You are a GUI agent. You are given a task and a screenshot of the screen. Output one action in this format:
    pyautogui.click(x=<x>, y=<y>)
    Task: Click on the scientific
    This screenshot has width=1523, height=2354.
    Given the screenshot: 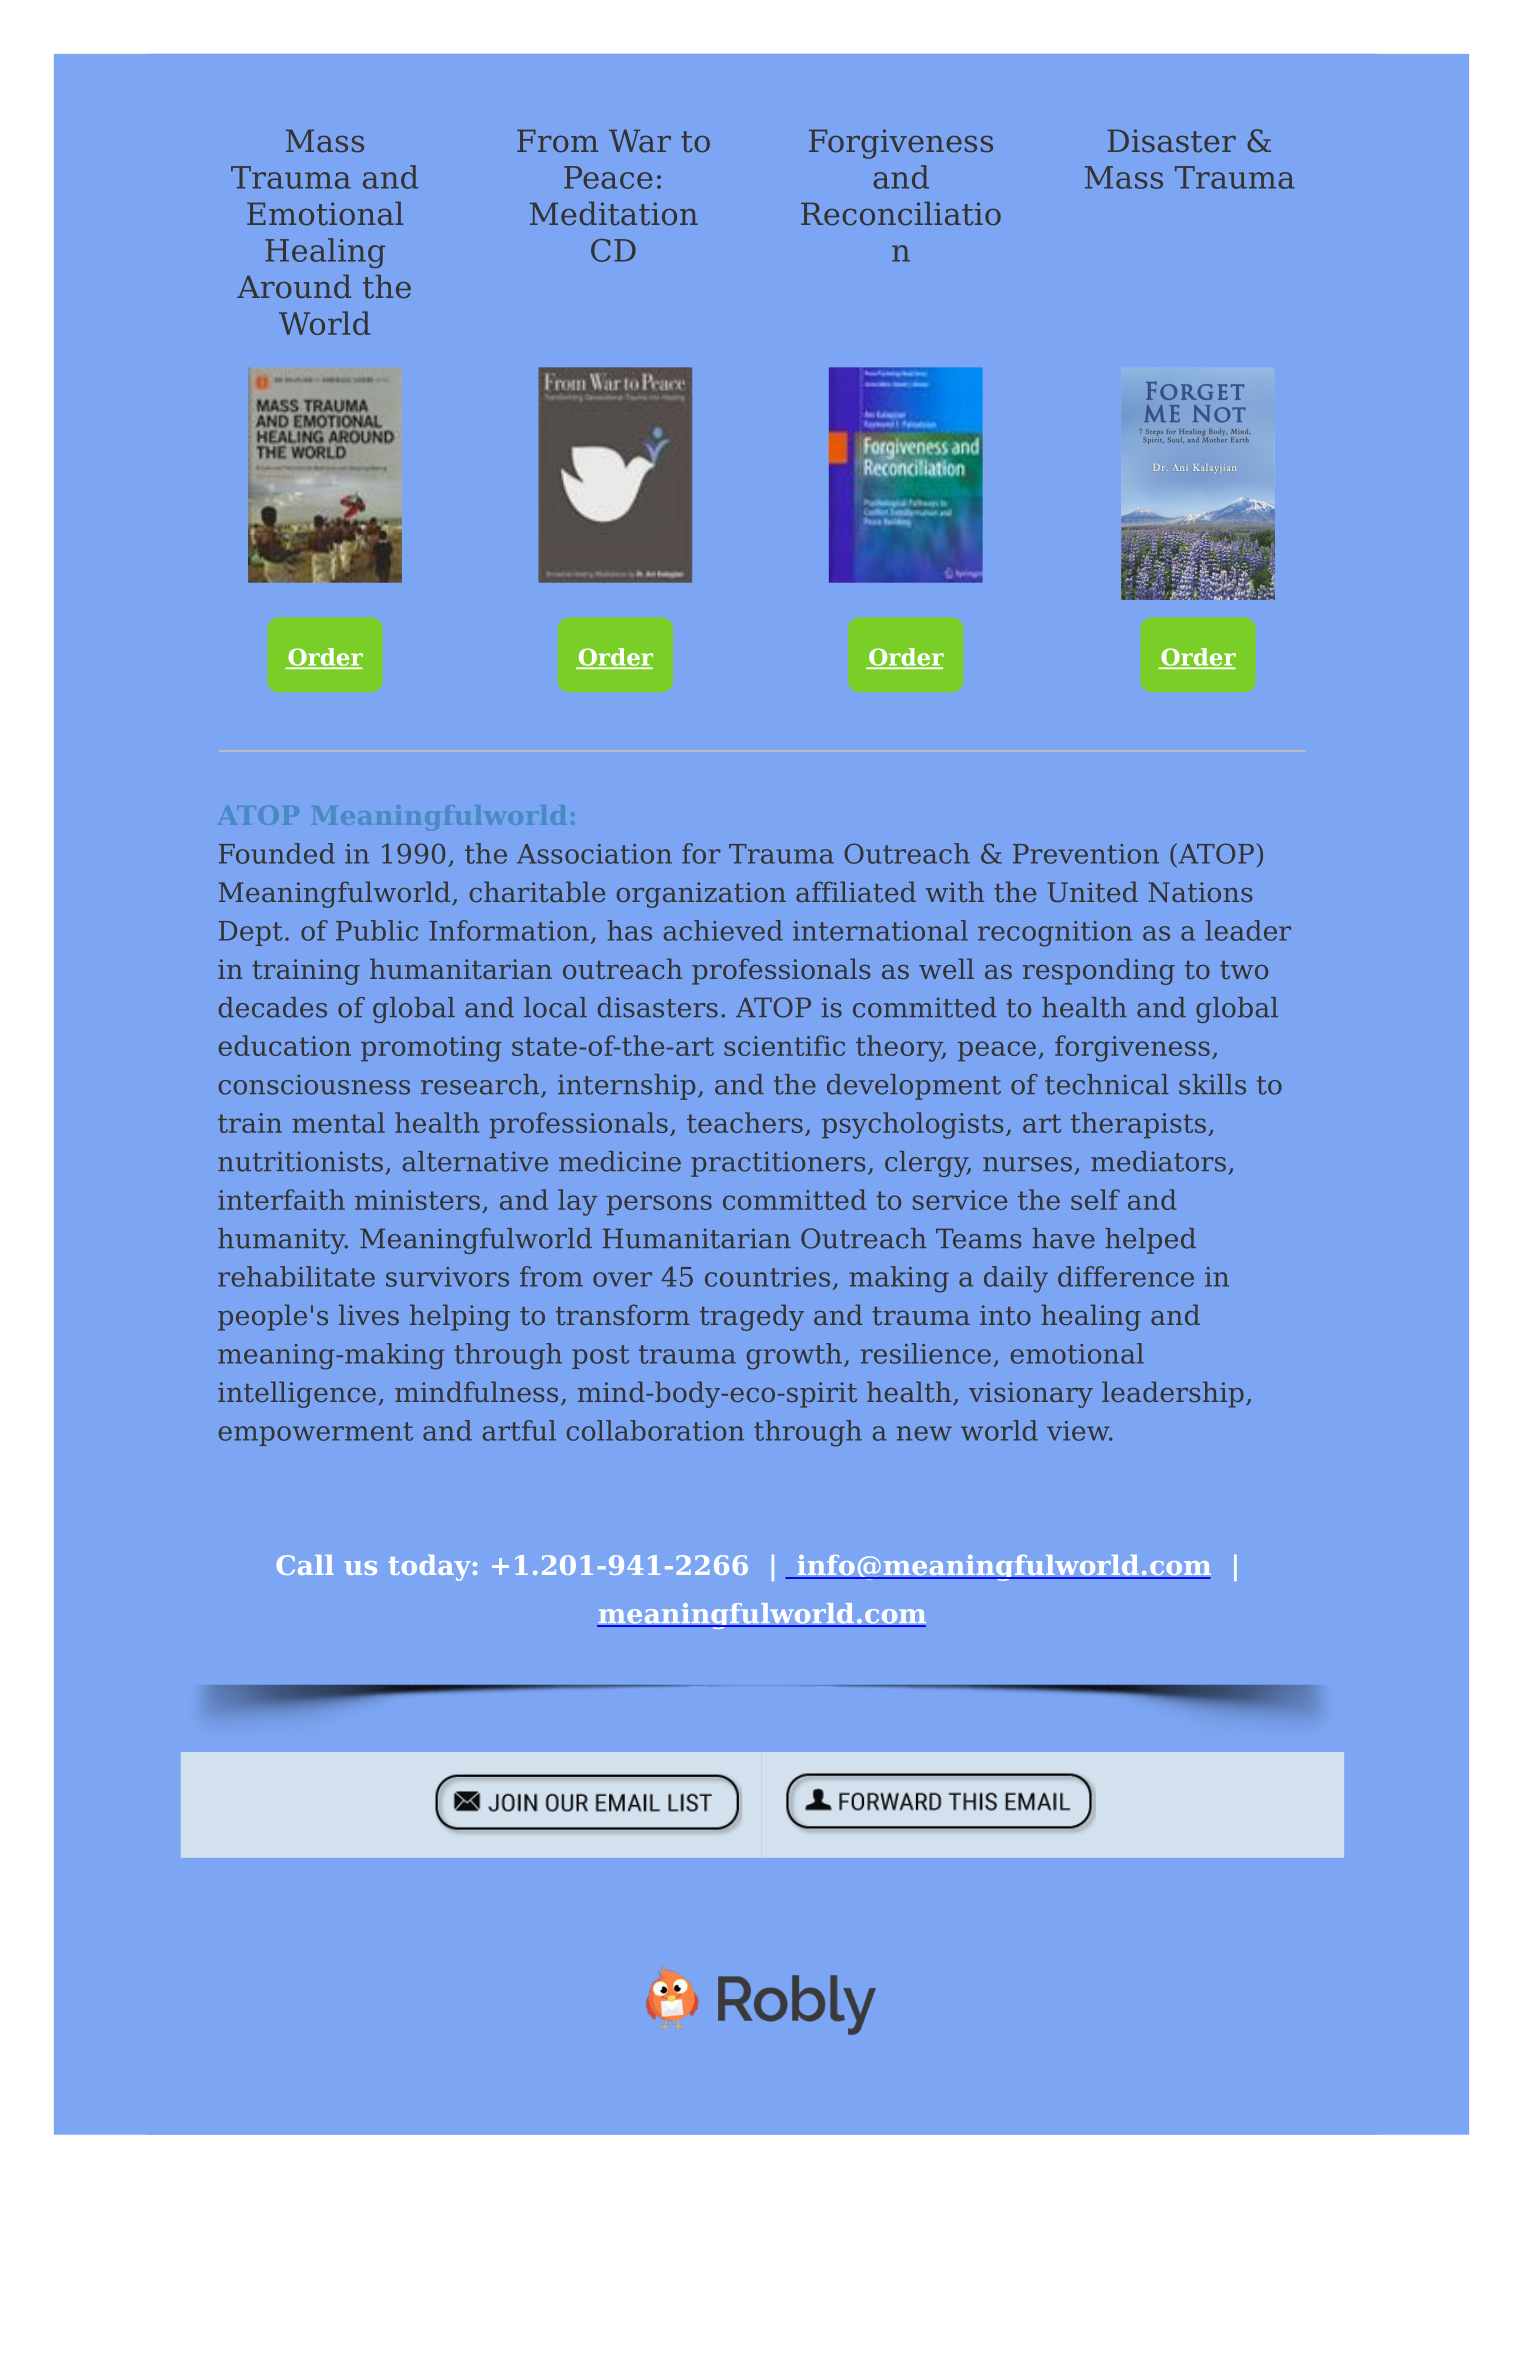 What is the action you would take?
    pyautogui.click(x=784, y=1045)
